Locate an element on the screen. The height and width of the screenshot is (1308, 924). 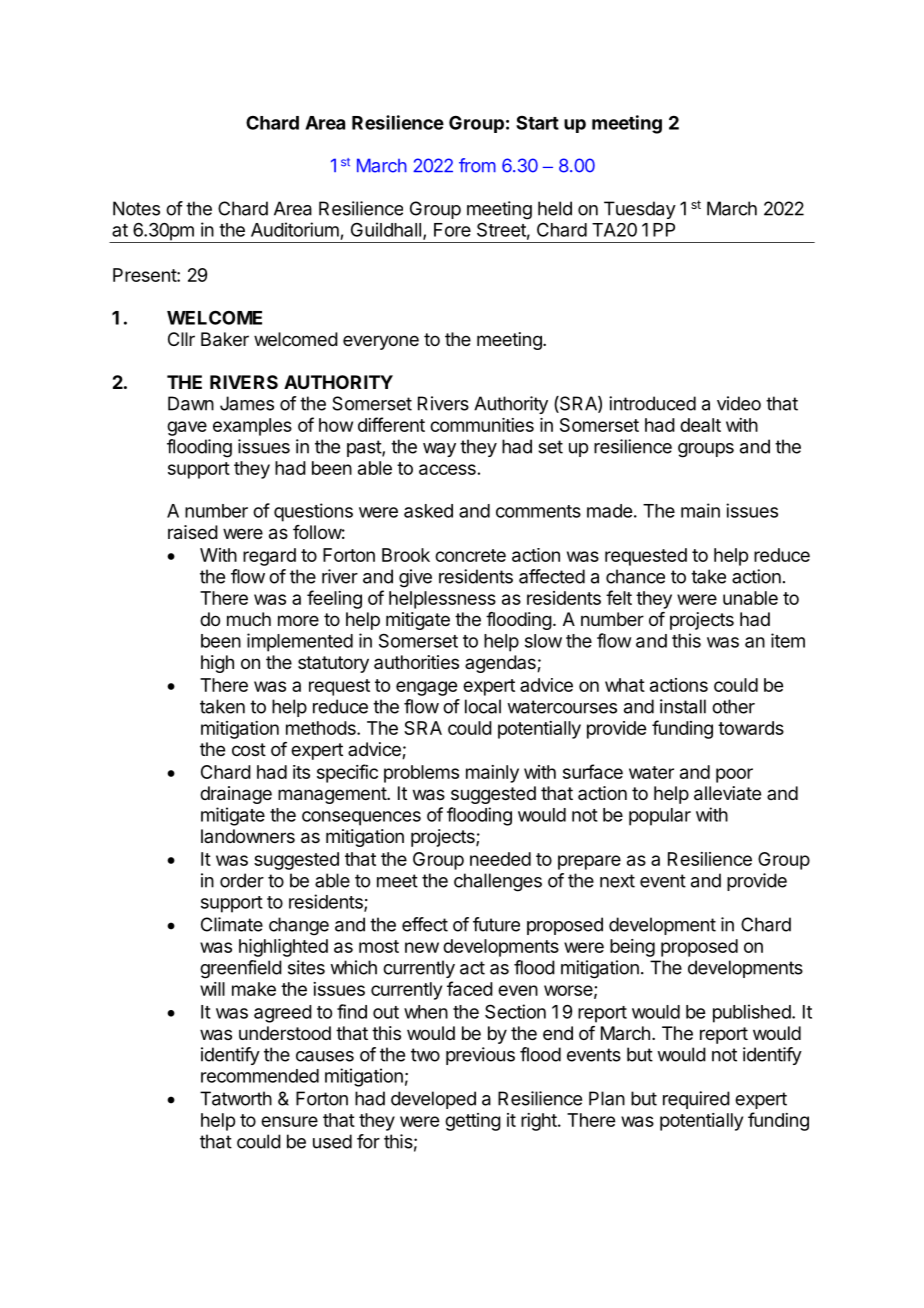
Notes is located at coordinates (136, 208).
